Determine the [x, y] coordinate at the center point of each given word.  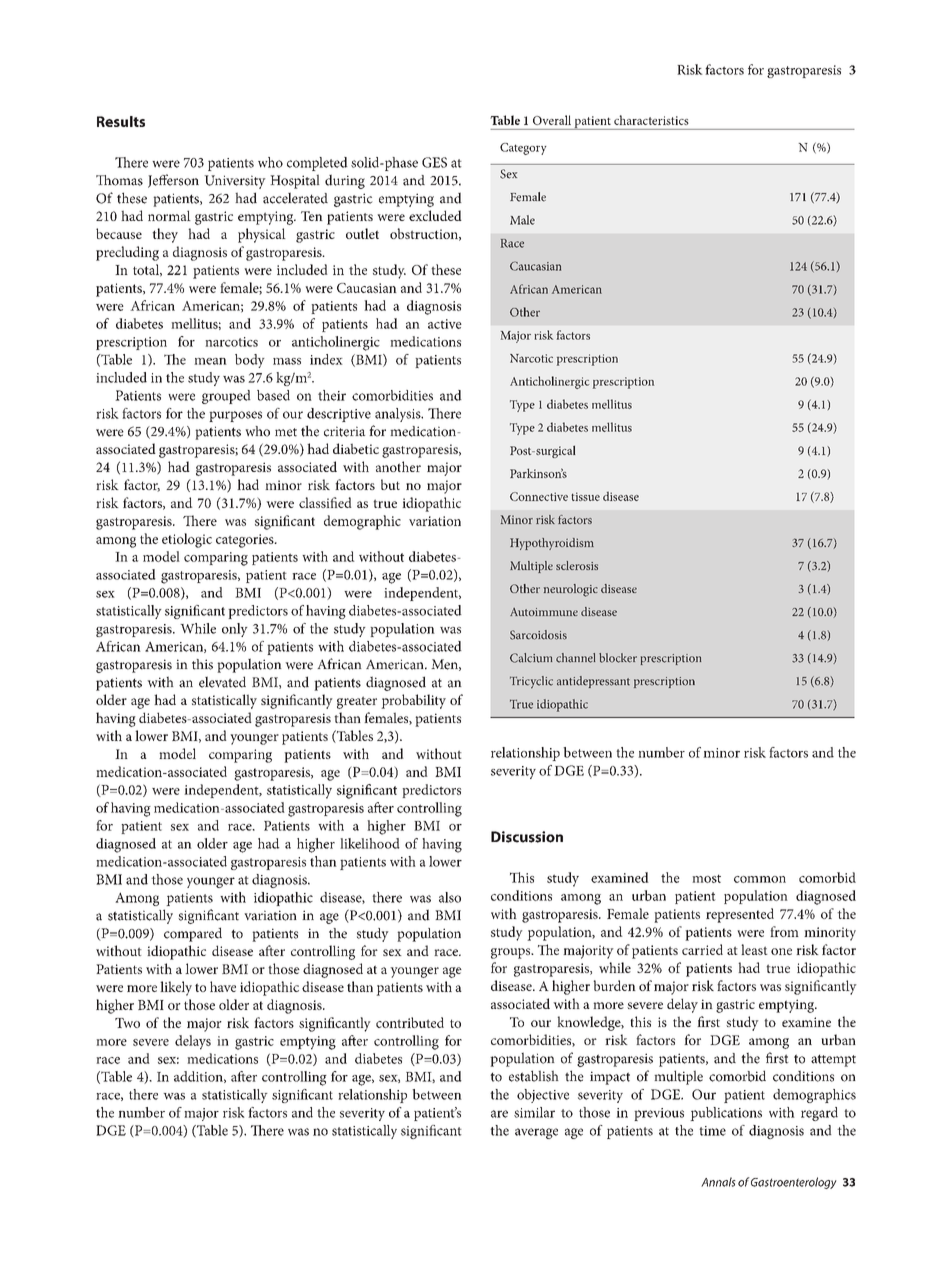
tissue [585, 496]
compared [193, 934]
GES [434, 162]
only [235, 630]
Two [127, 1023]
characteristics [651, 120]
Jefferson [173, 181]
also [450, 897]
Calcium [531, 658]
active [445, 324]
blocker [618, 658]
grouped [226, 397]
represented [740, 915]
